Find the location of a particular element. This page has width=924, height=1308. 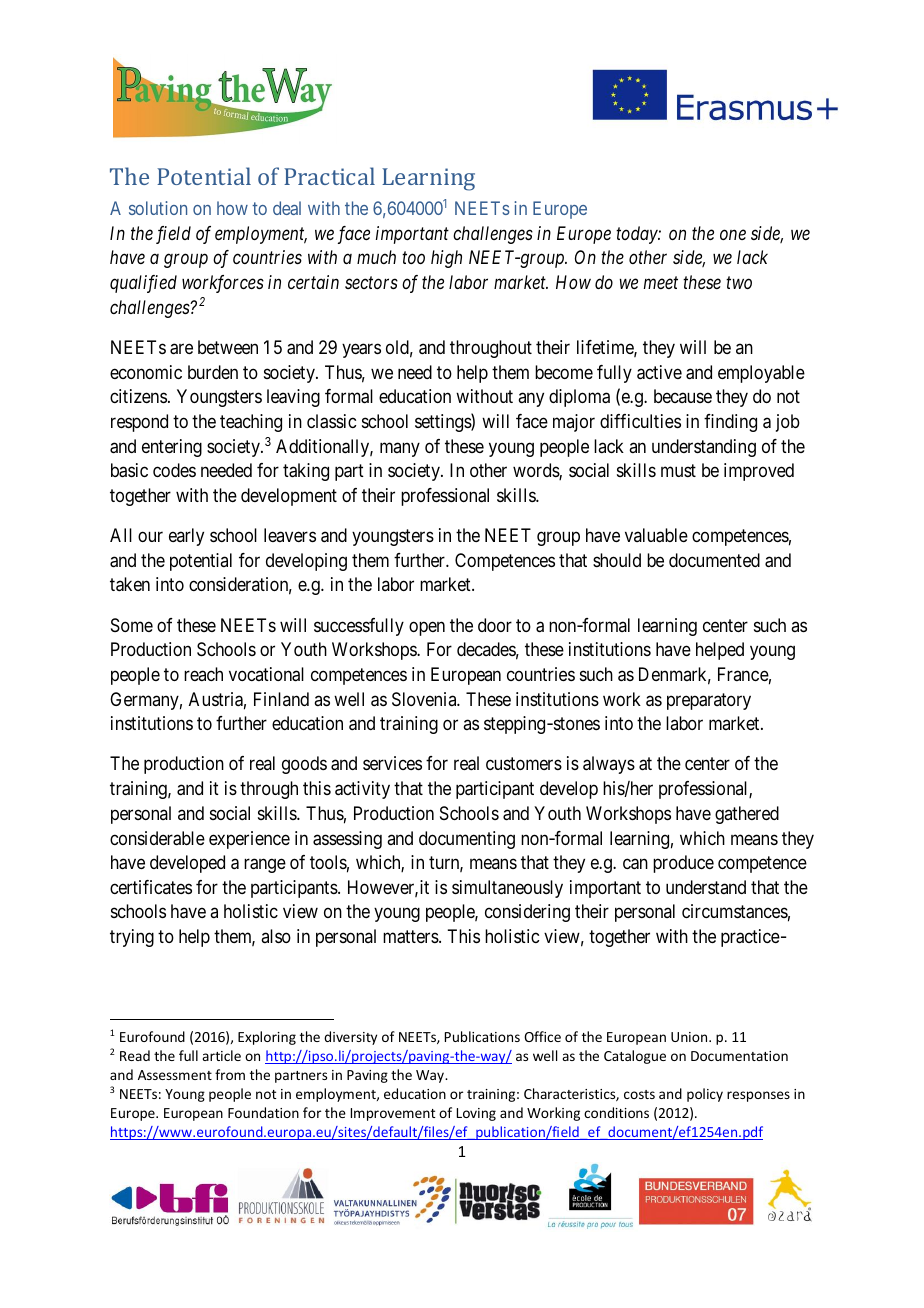

open is located at coordinates (427, 628).
